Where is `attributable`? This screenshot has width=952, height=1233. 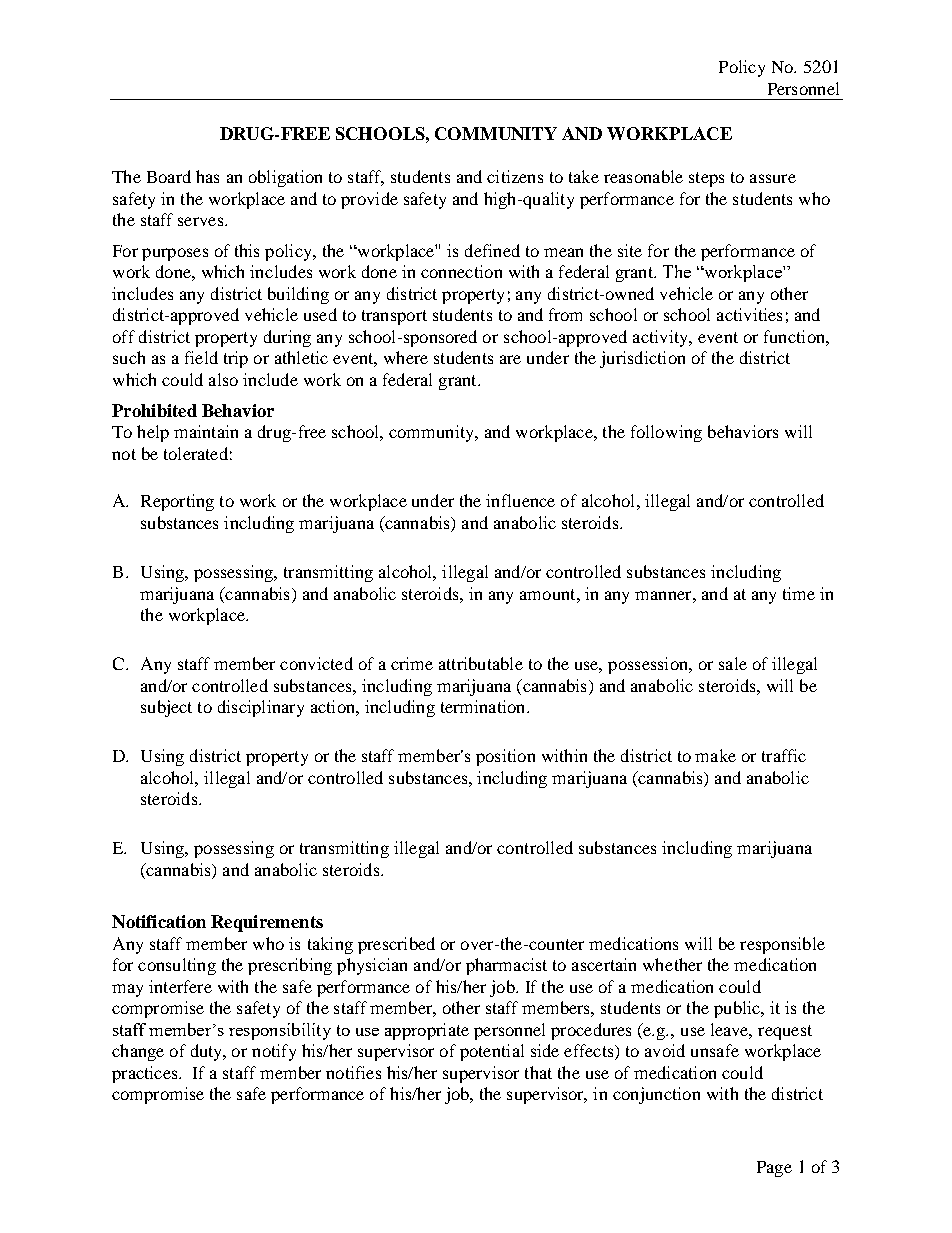 attributable is located at coordinates (481, 663).
